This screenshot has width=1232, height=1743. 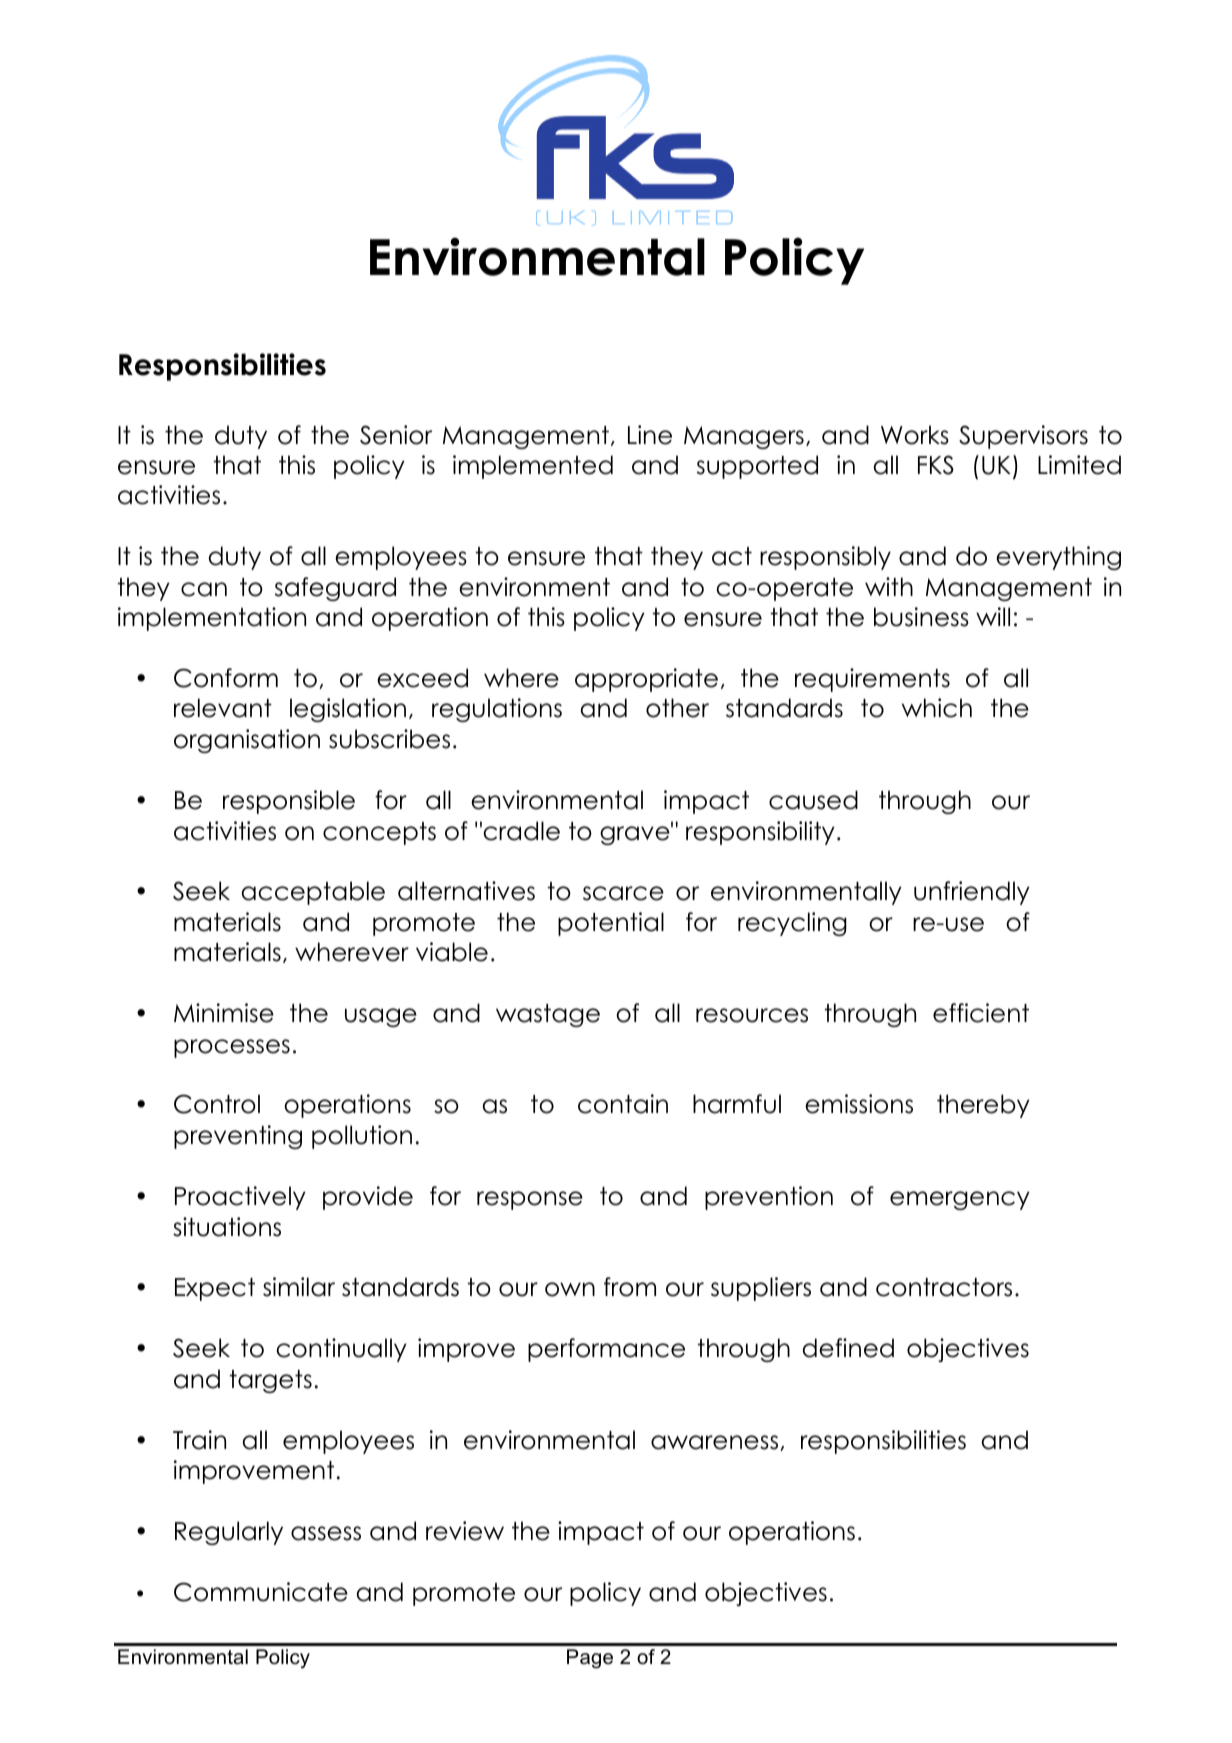 What do you see at coordinates (981, 1013) in the screenshot?
I see `efficient` at bounding box center [981, 1013].
